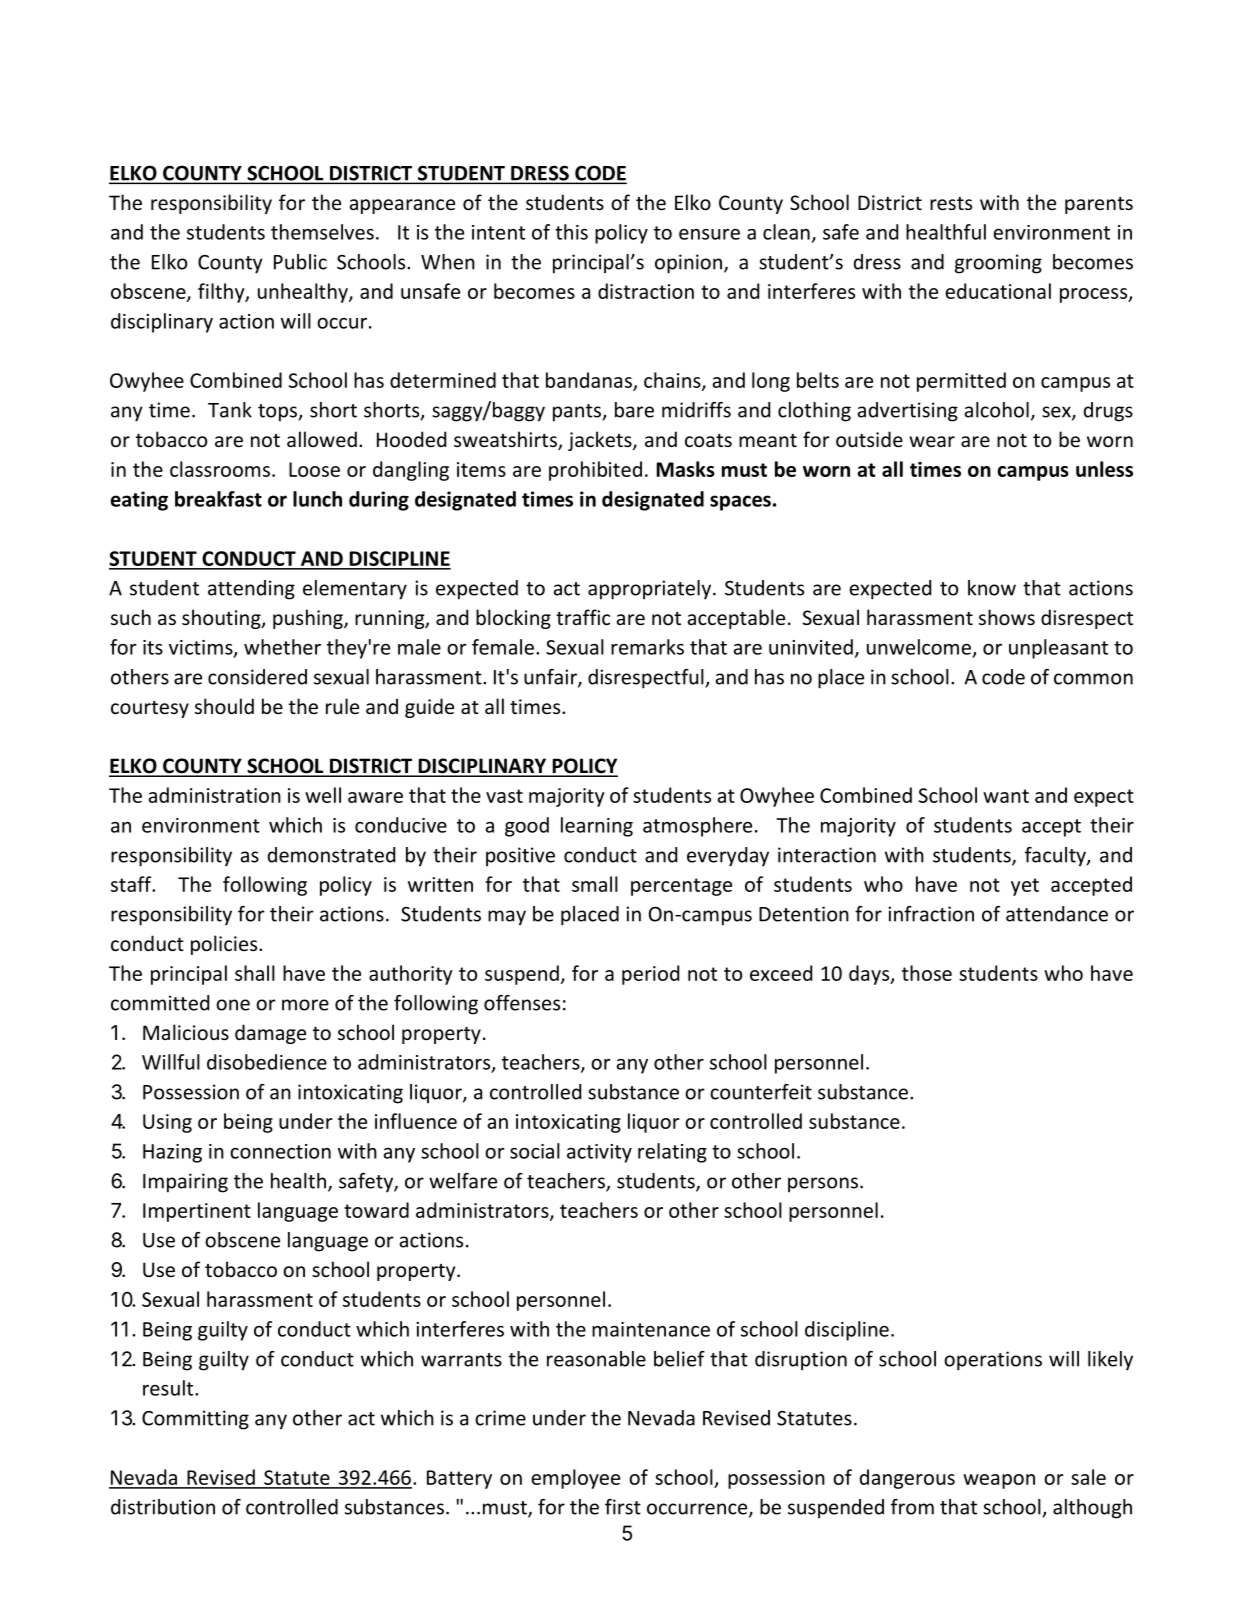  What do you see at coordinates (197, 1212) in the page?
I see `Impertinent` at bounding box center [197, 1212].
